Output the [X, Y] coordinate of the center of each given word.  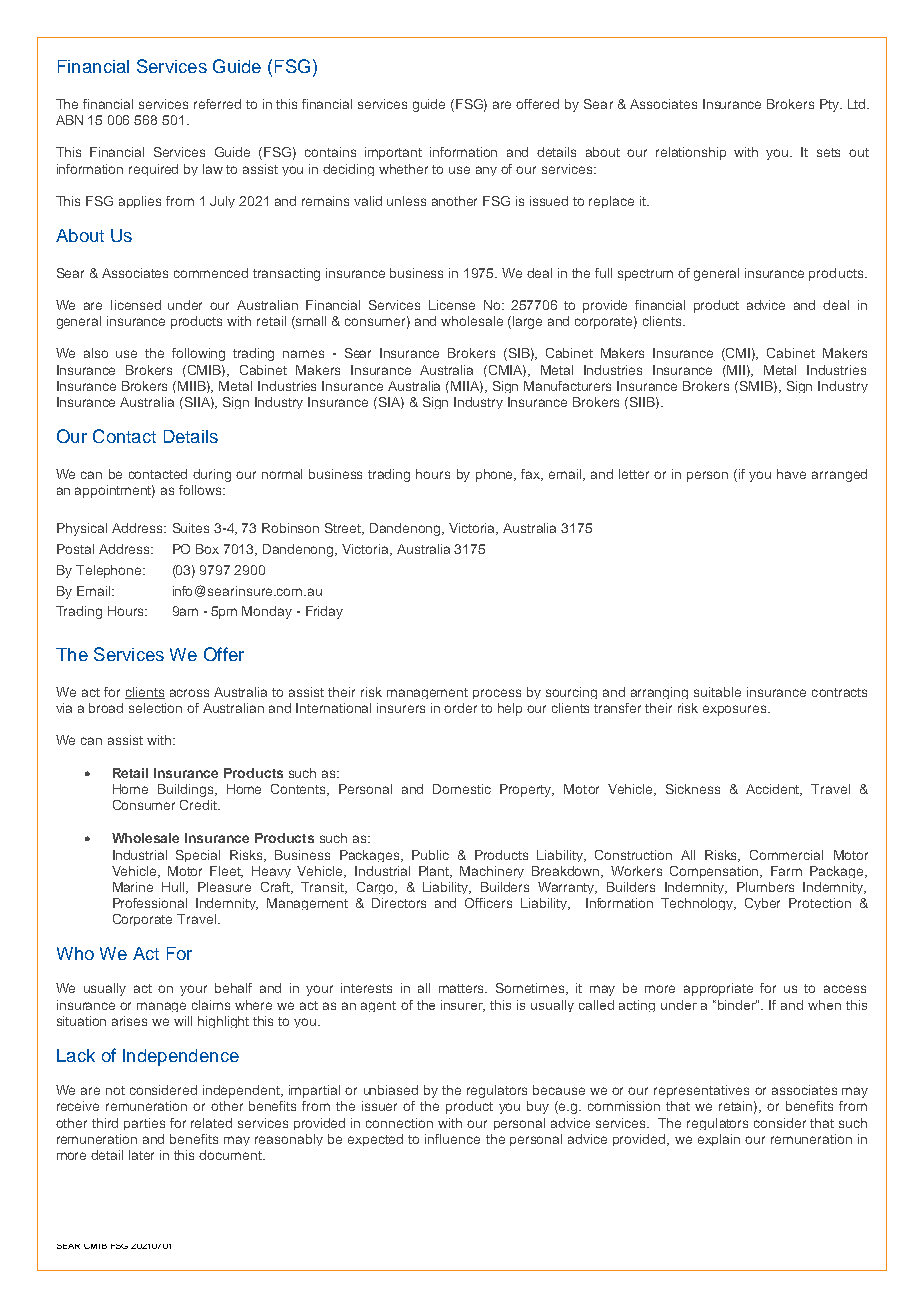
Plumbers [765, 887]
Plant [435, 872]
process [497, 694]
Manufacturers [567, 386]
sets [828, 152]
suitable [717, 692]
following [198, 354]
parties [144, 1124]
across [189, 693]
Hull [175, 888]
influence [452, 1139]
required [153, 170]
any [486, 171]
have [791, 474]
